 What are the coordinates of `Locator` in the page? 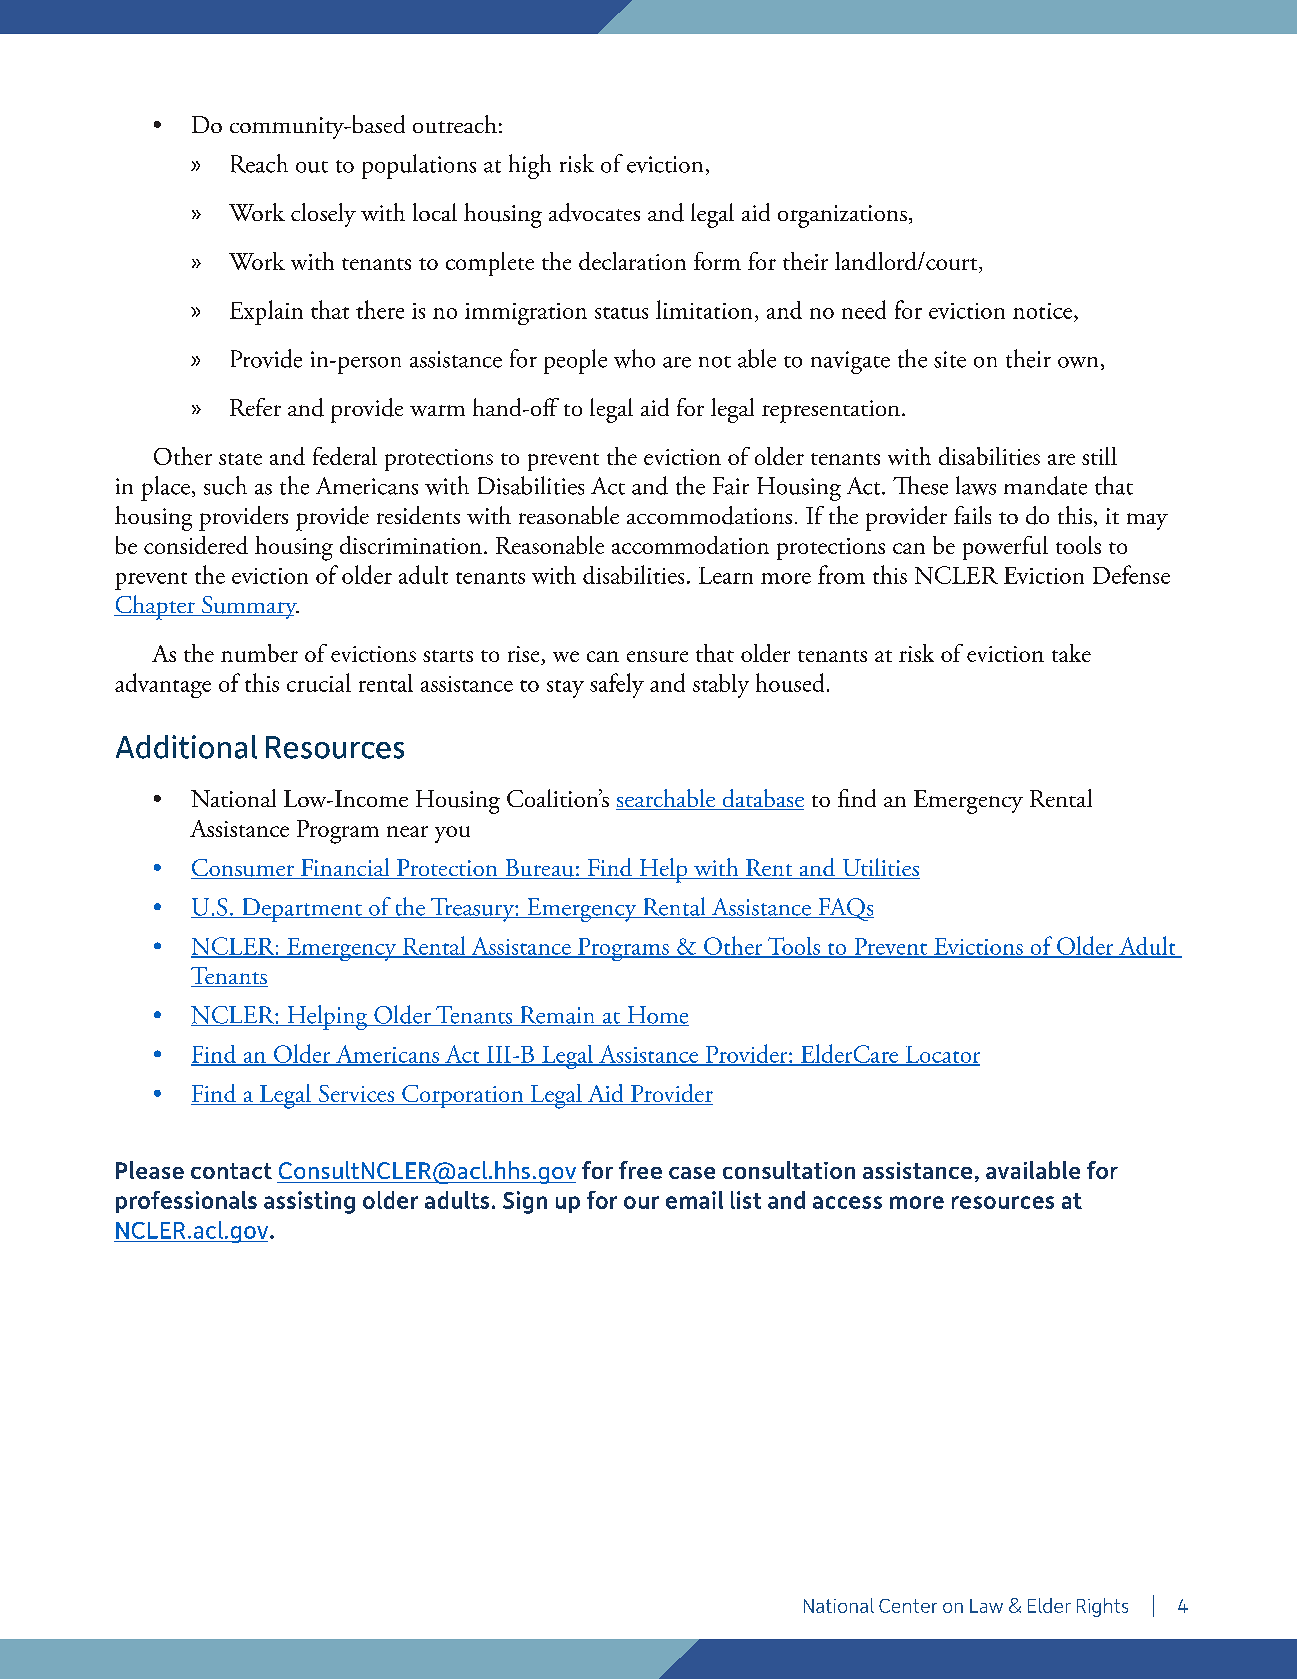 It's located at (941, 1055).
